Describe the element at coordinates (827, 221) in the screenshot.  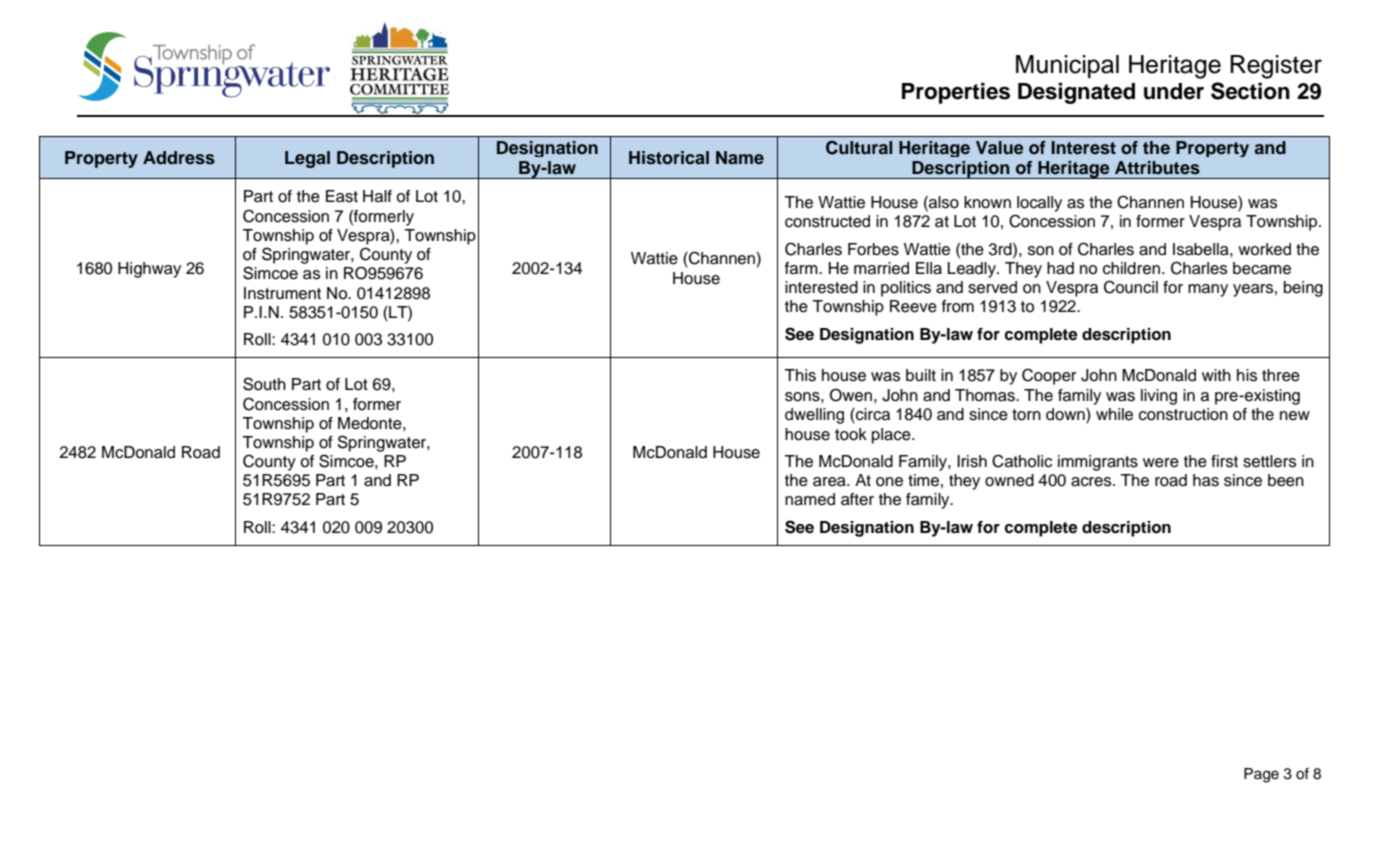
I see `constructed` at that location.
